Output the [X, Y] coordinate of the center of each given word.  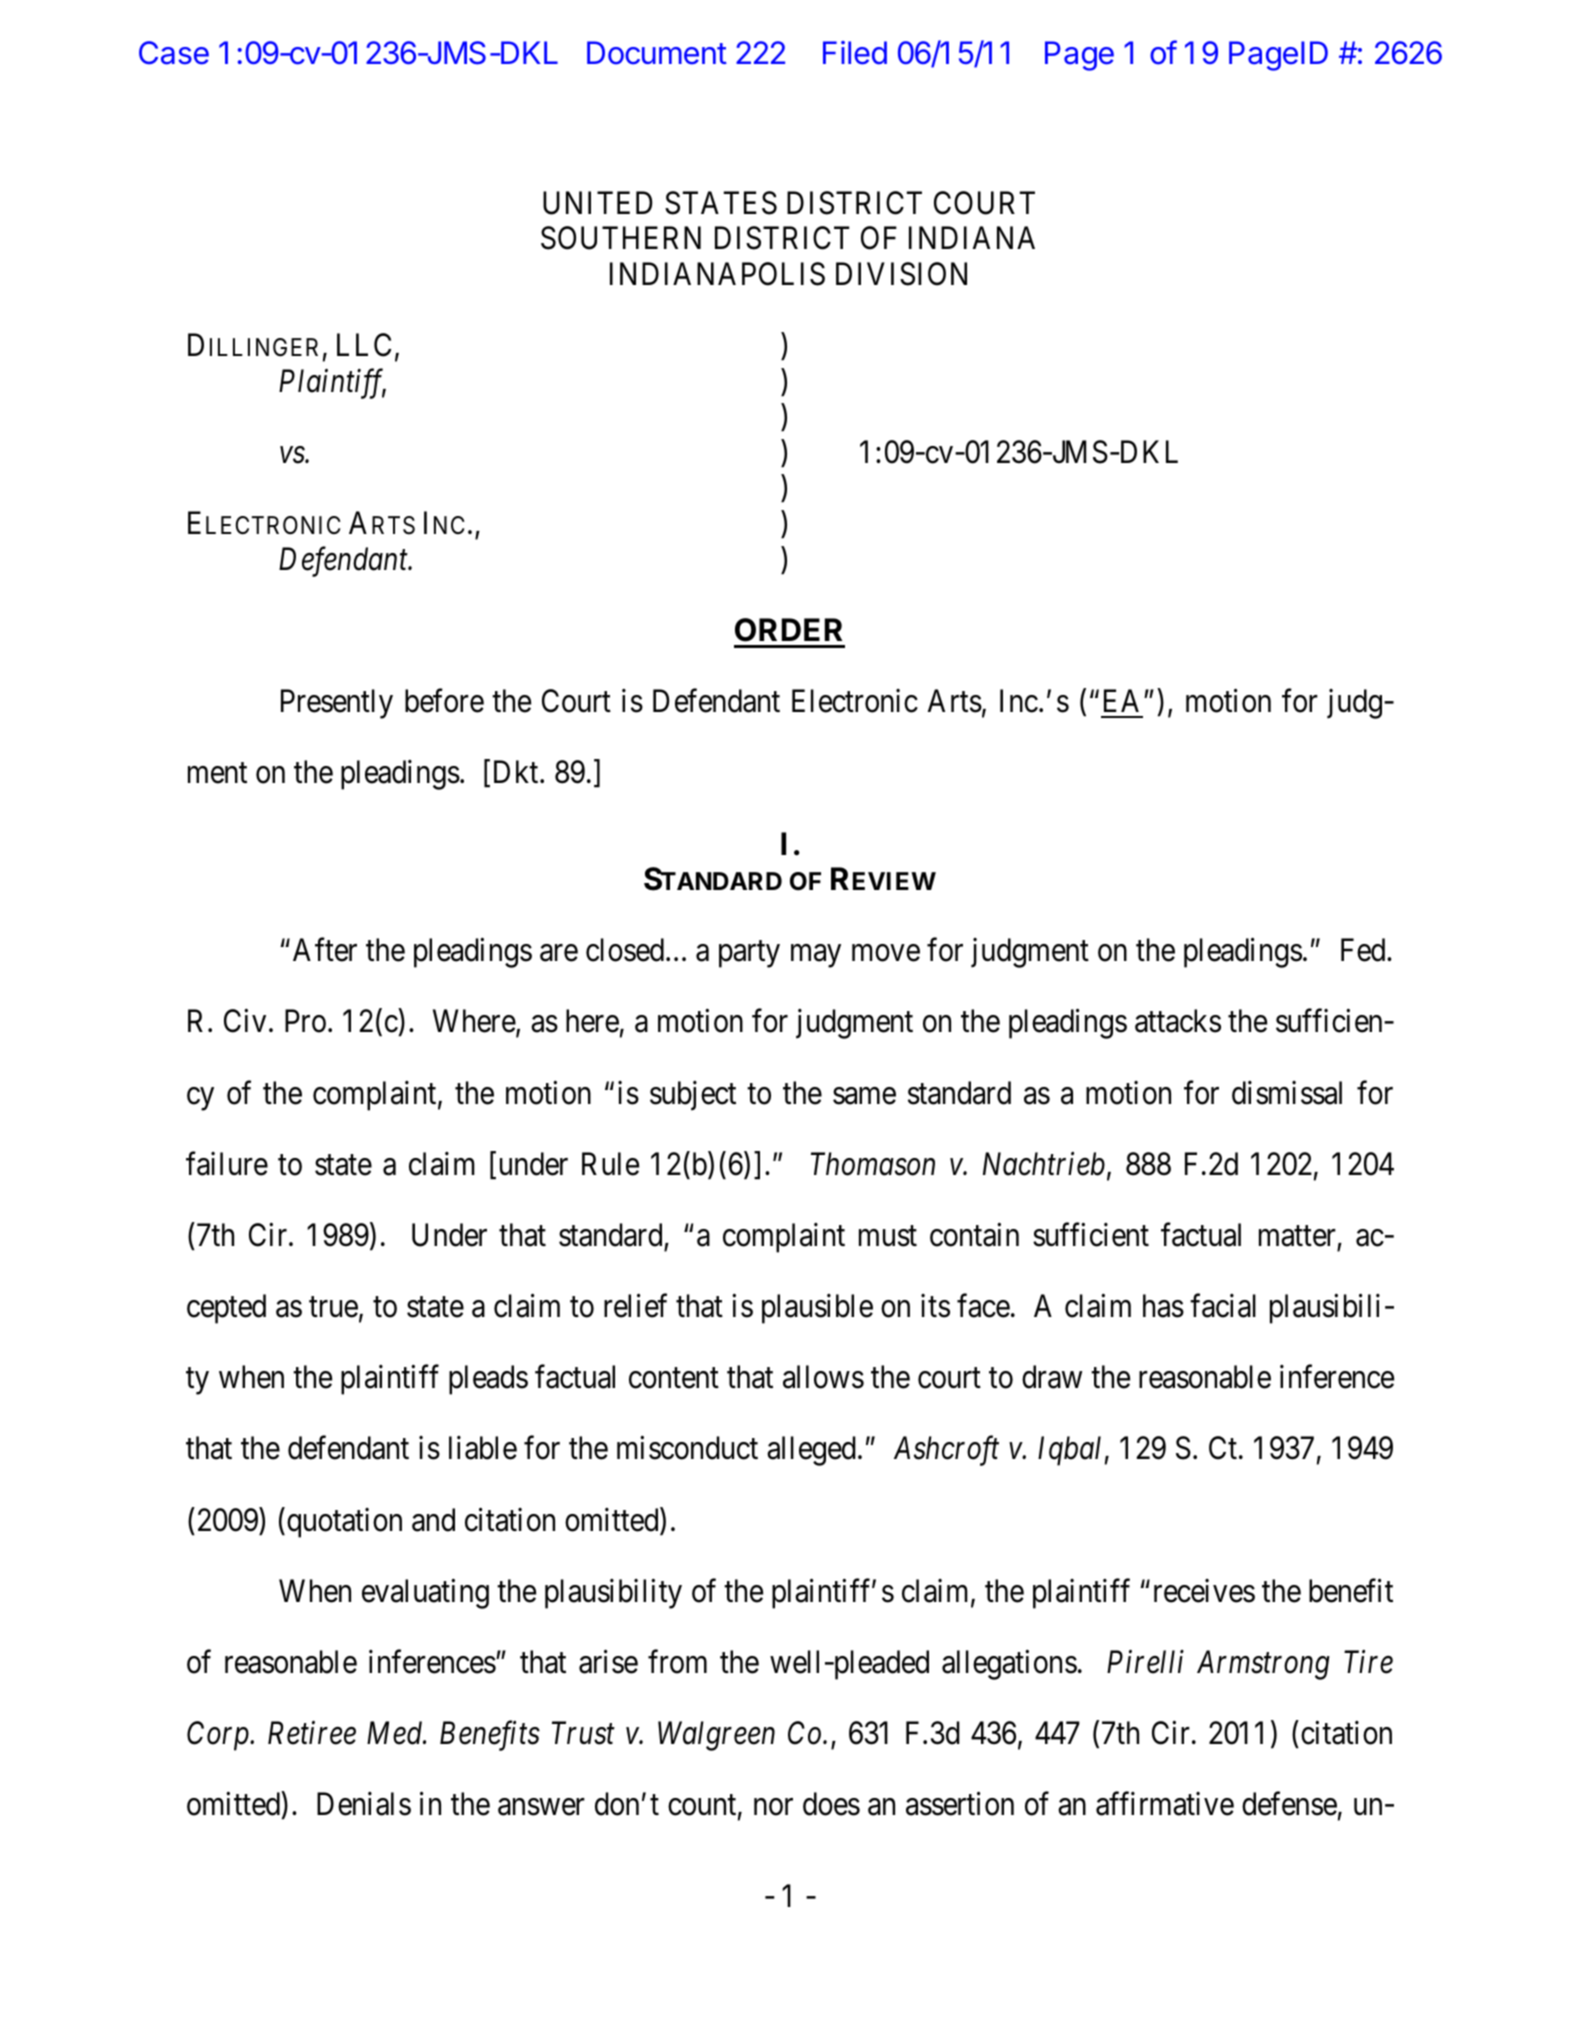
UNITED [598, 203]
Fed [1364, 950]
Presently [337, 704]
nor [773, 1807]
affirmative [1165, 1804]
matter [1297, 1236]
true [333, 1307]
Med [396, 1733]
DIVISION [901, 274]
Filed [855, 53]
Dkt [517, 771]
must [888, 1236]
